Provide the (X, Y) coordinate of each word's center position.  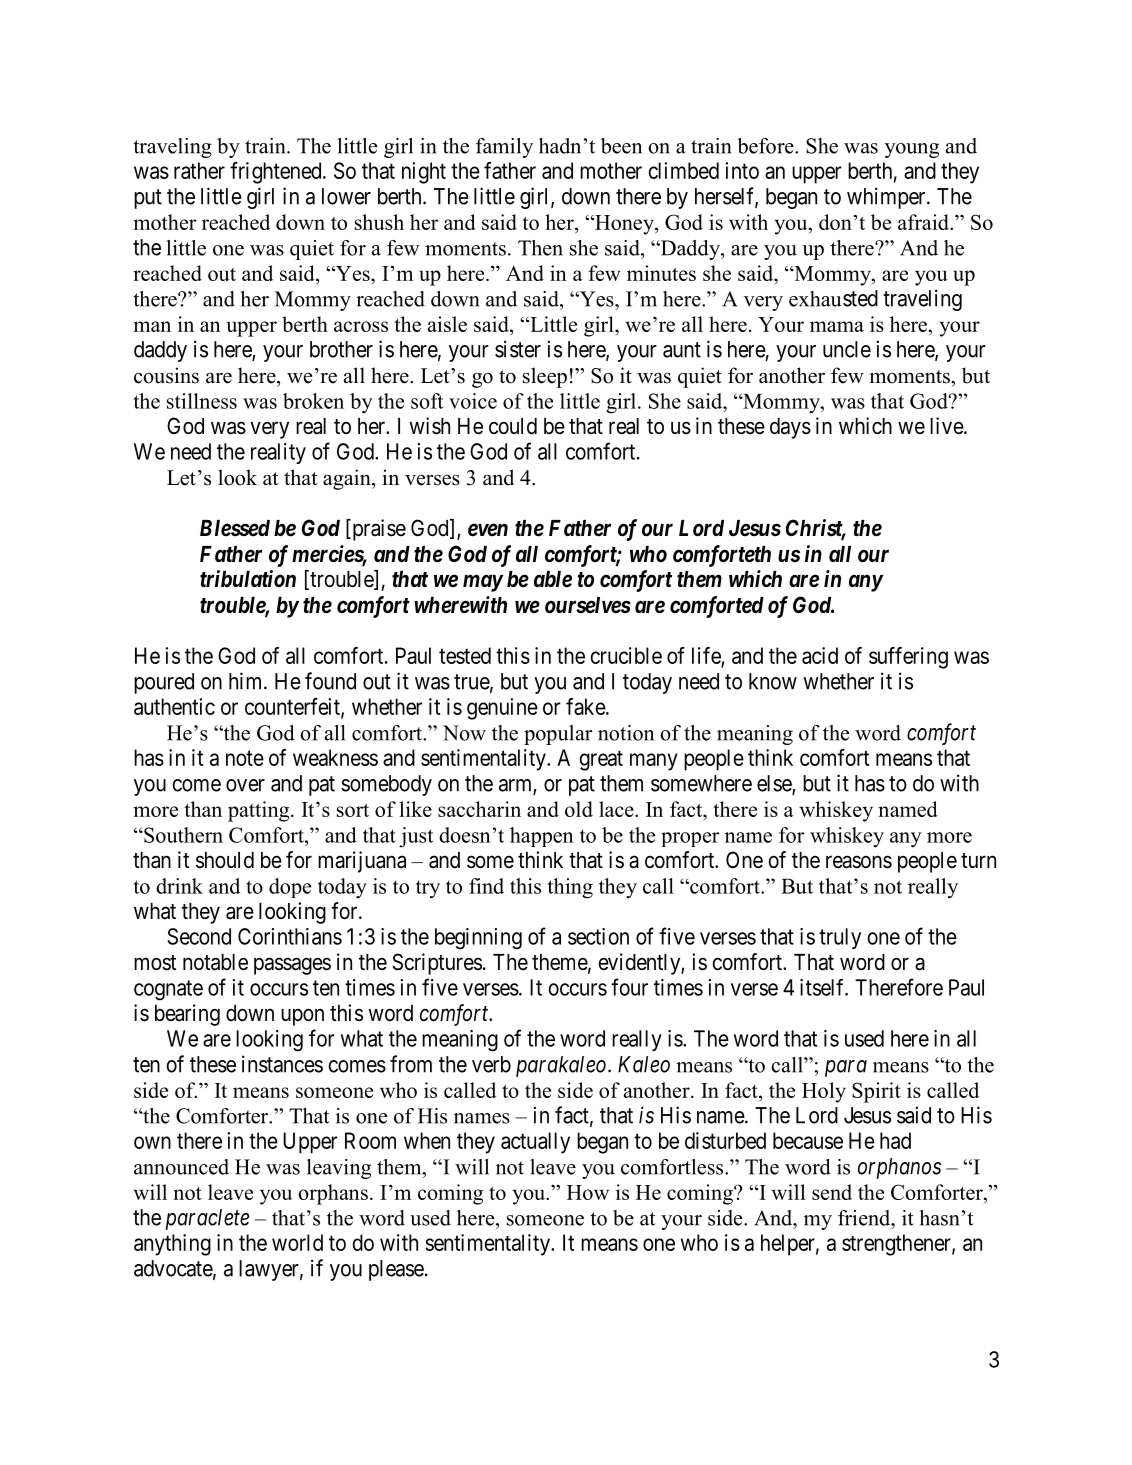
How (588, 1192)
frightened (277, 173)
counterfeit (293, 707)
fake (586, 706)
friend (865, 1218)
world (297, 1242)
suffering (908, 658)
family (504, 148)
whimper (887, 198)
